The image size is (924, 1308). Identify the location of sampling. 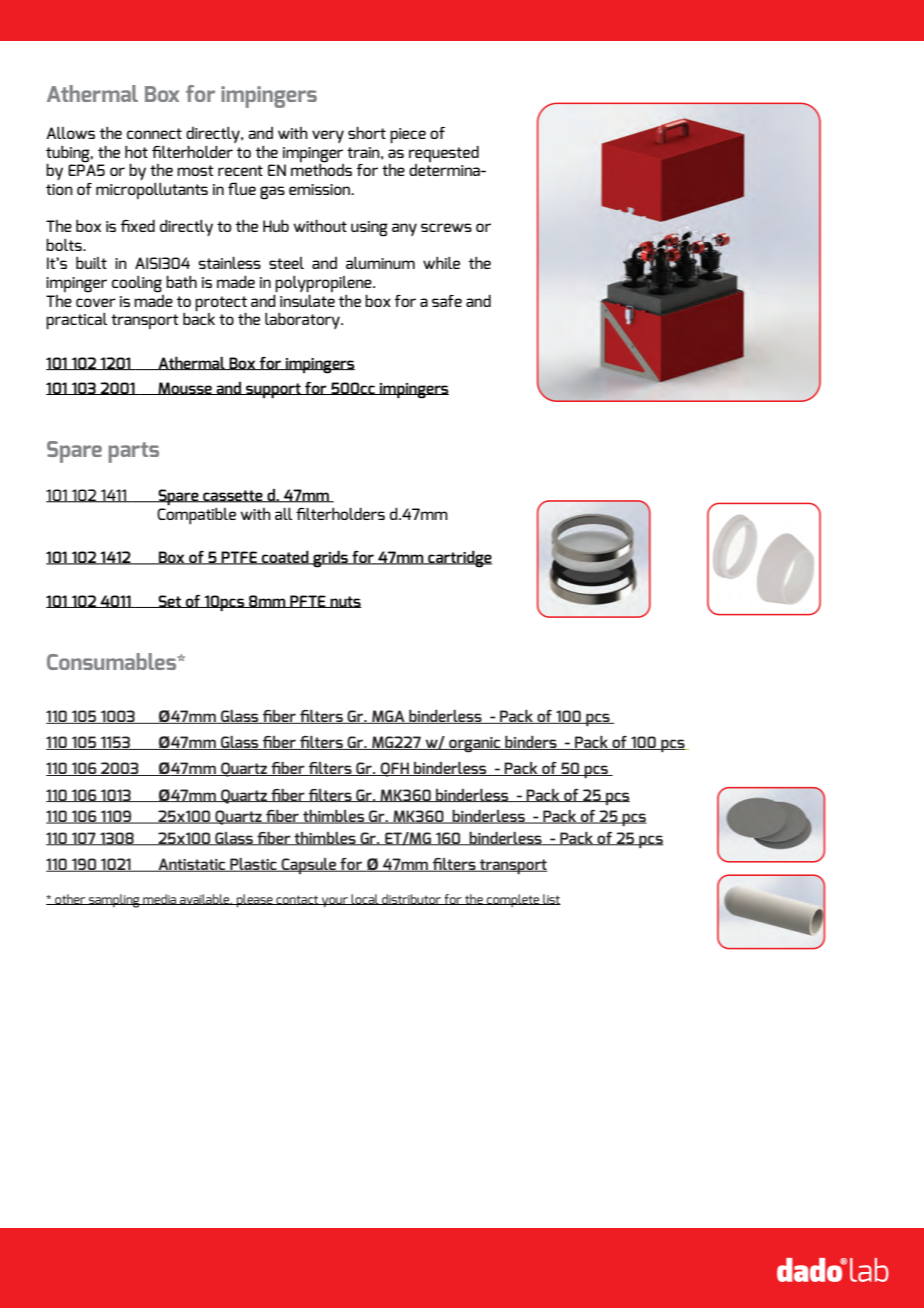
(114, 901).
